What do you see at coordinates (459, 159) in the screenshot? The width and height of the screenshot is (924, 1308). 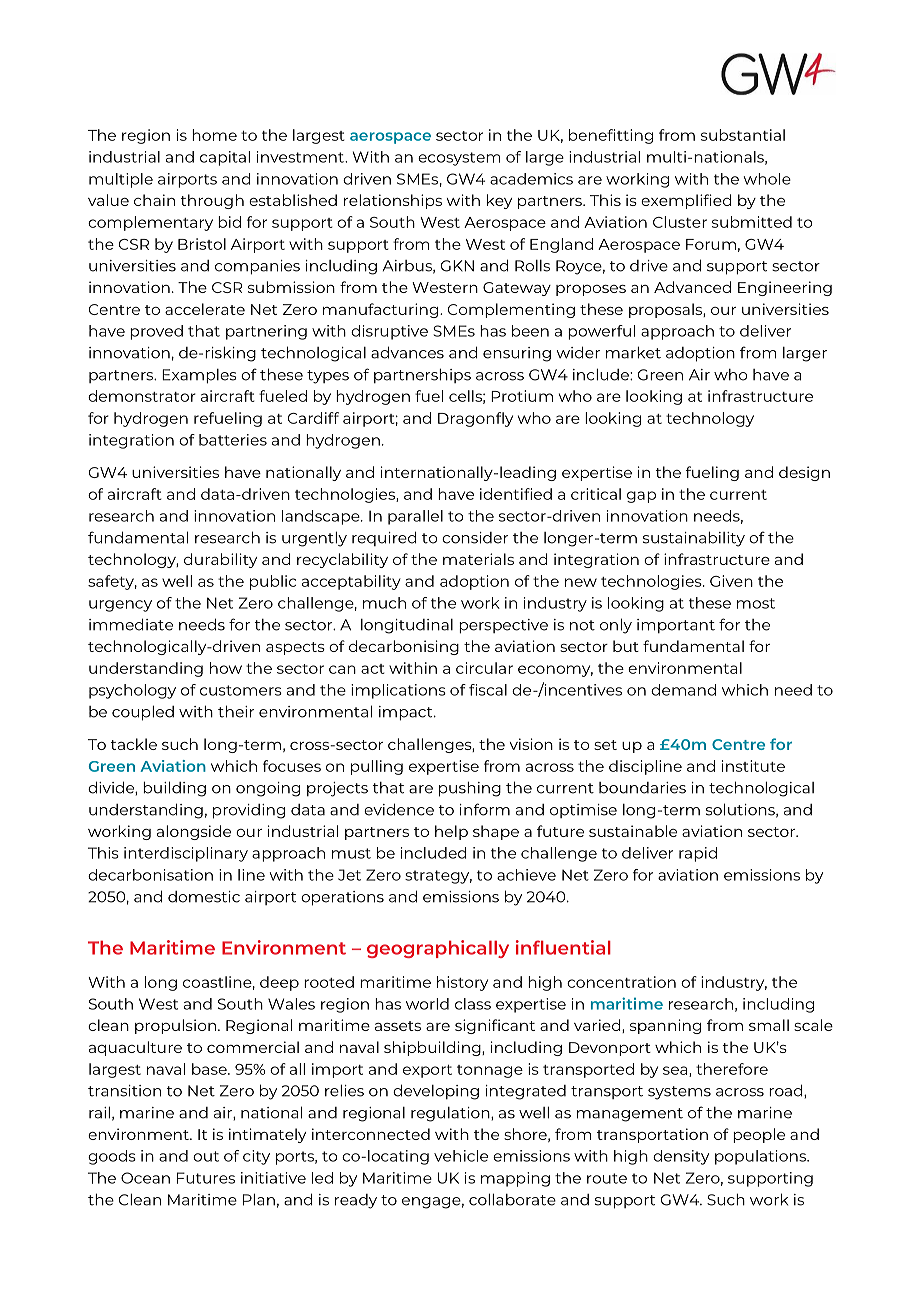 I see `ecosystem` at bounding box center [459, 159].
